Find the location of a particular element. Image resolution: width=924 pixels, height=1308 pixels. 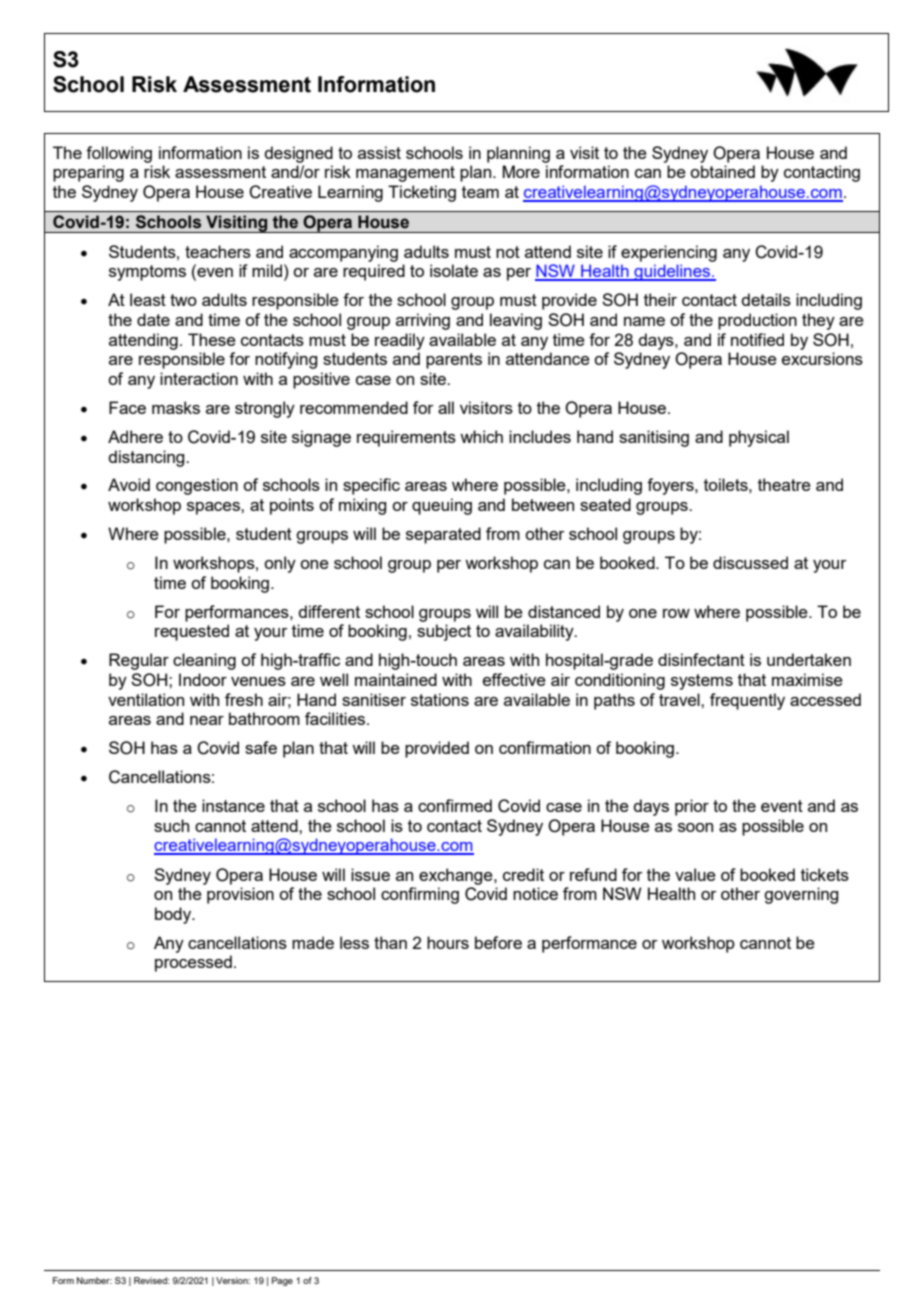

body is located at coordinates (174, 915).
